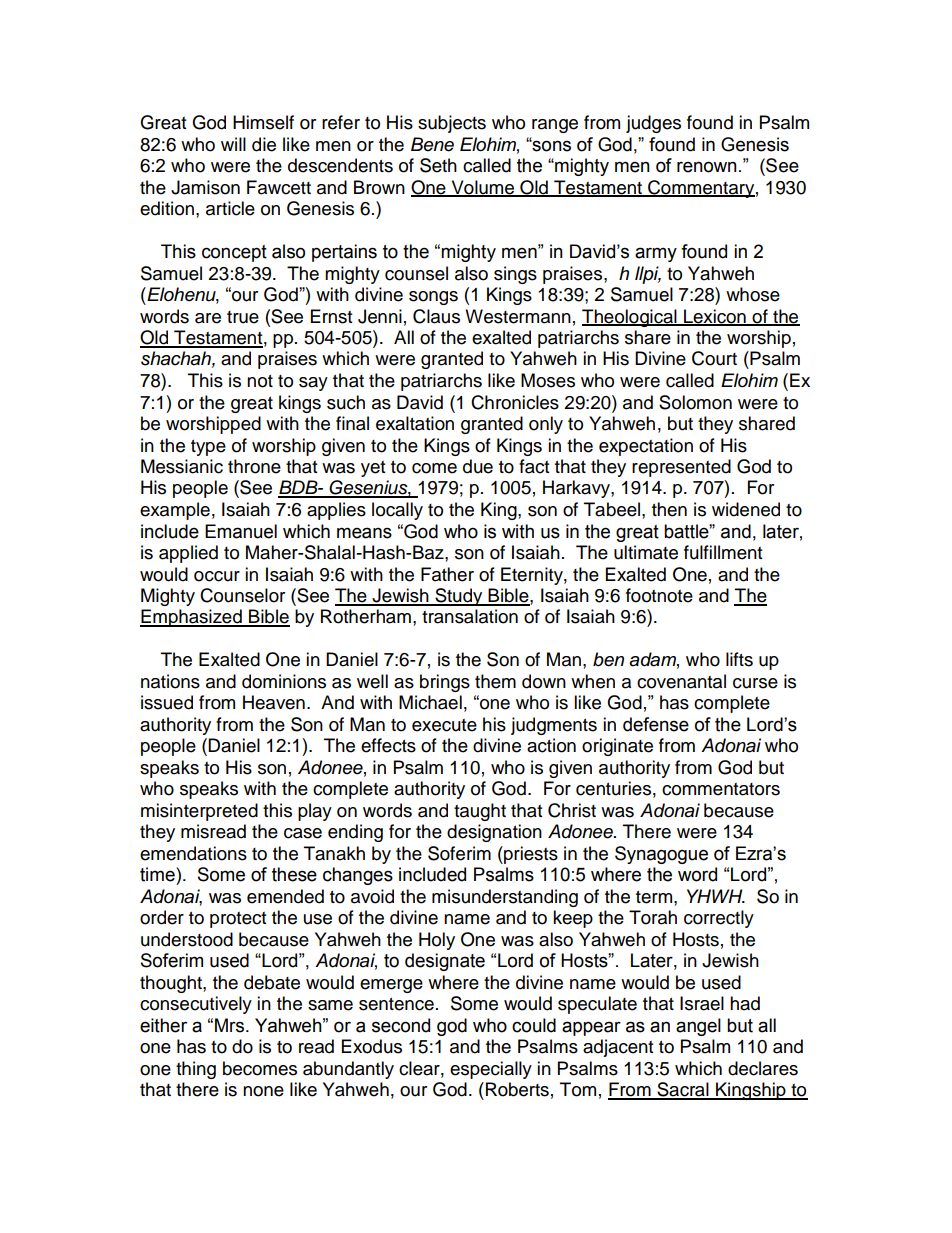  Describe the element at coordinates (274, 702) in the document. I see `Heaven` at that location.
